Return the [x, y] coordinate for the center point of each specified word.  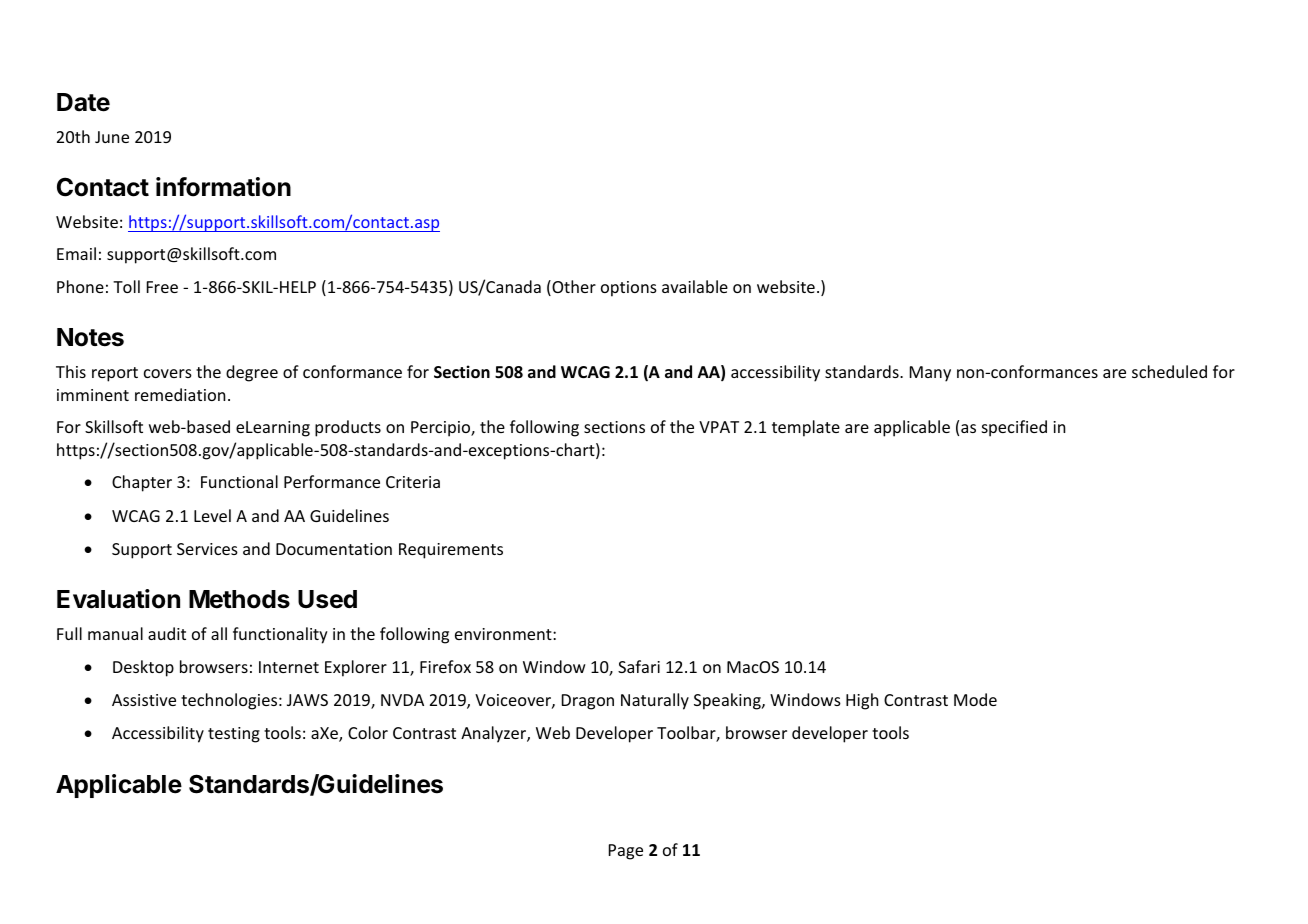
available [695, 286]
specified [1014, 428]
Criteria [413, 482]
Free [162, 287]
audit [167, 633]
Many [930, 374]
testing [234, 735]
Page [626, 852]
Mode [975, 699]
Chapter [142, 483]
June [112, 137]
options [629, 289]
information [223, 187]
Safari [639, 666]
